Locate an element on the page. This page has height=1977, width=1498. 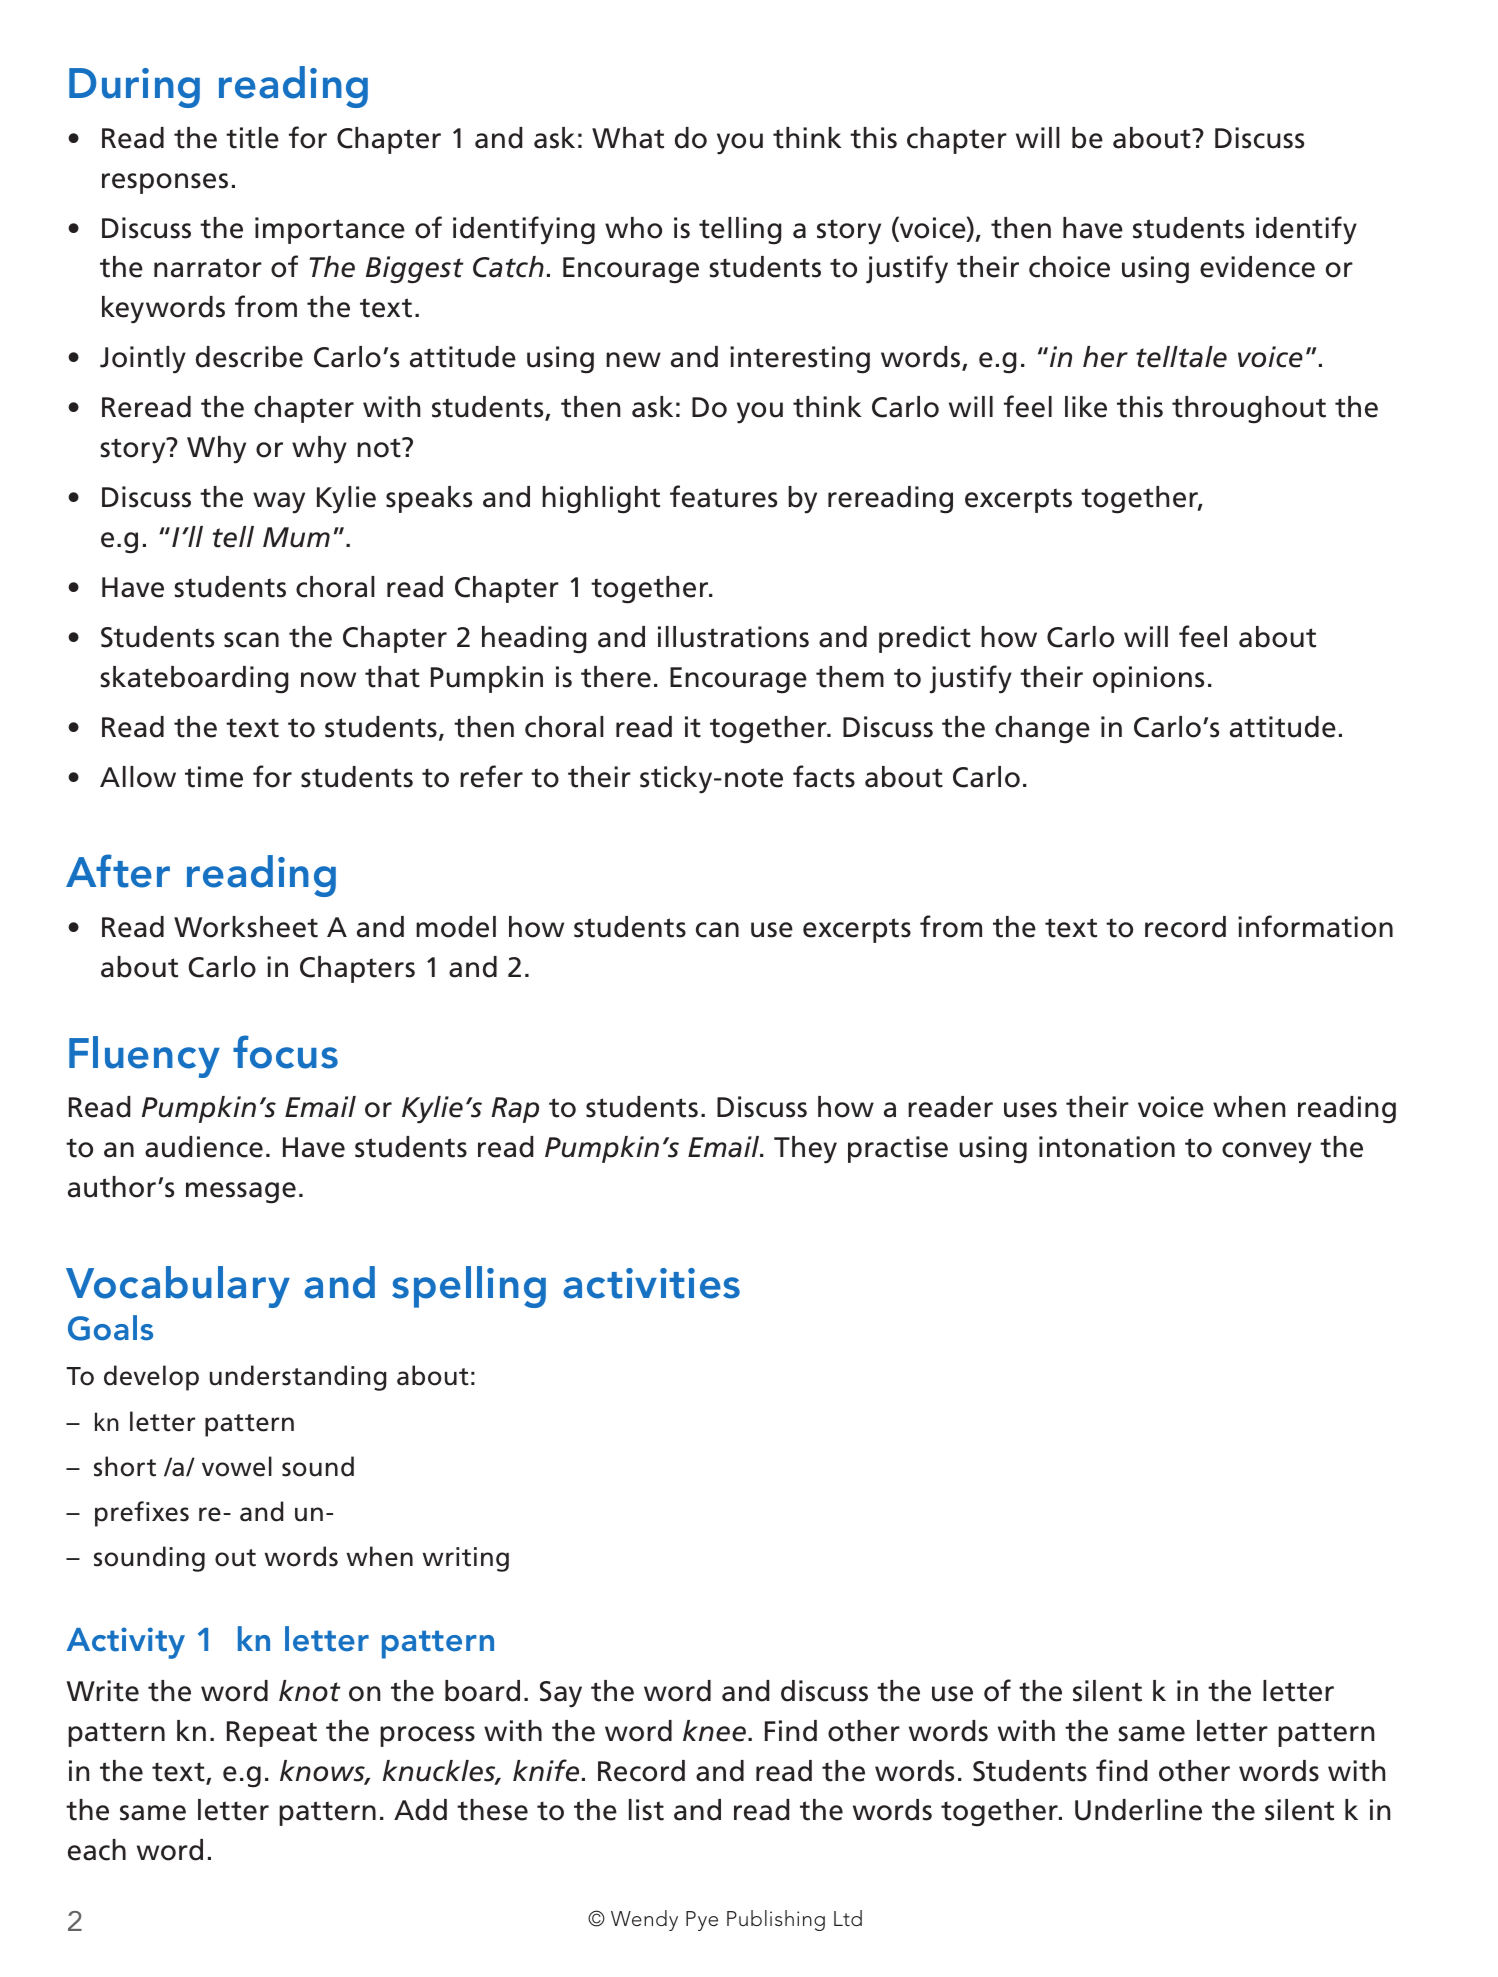
opinions is located at coordinates (1148, 679).
